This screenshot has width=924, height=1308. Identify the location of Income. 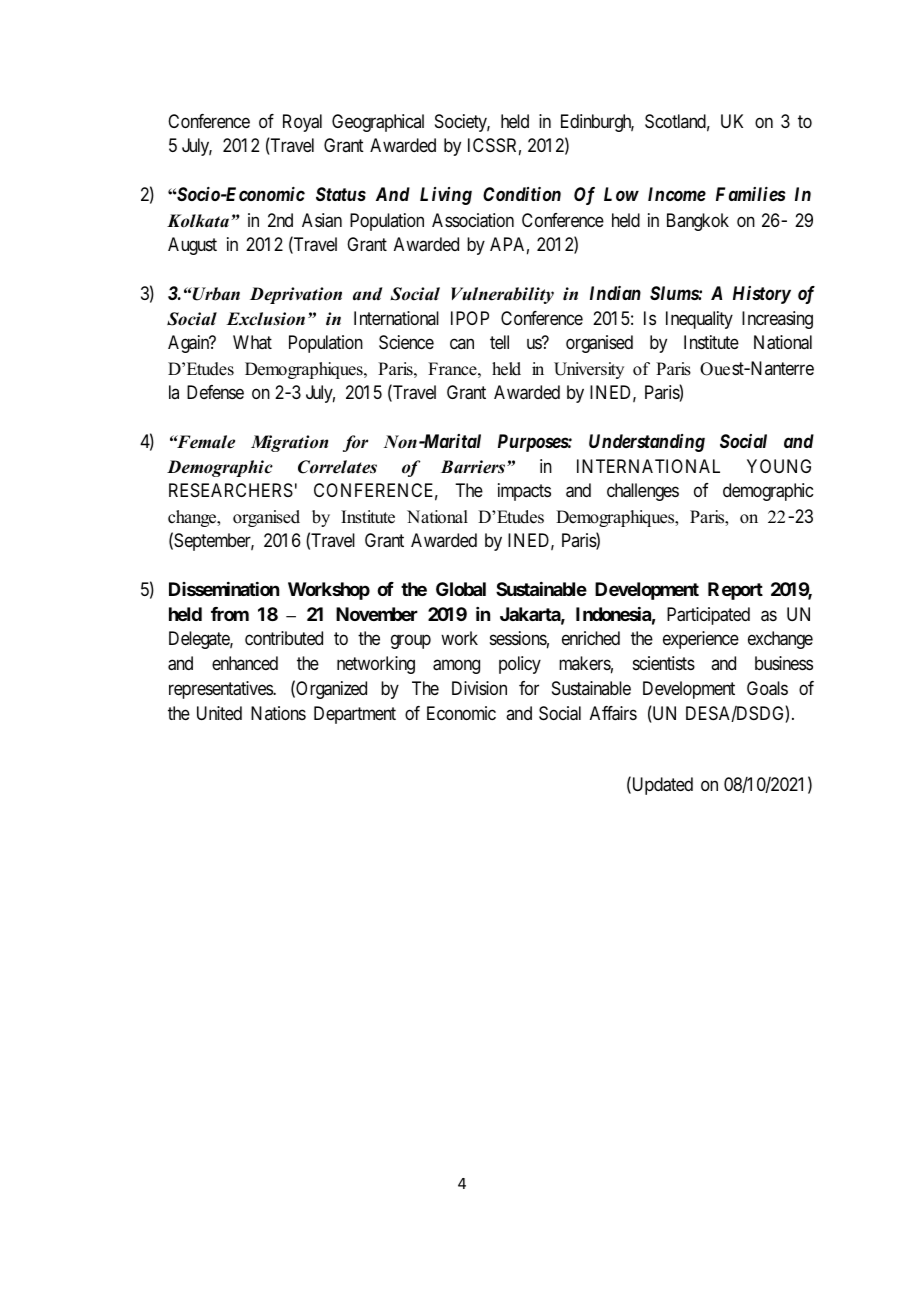
(677, 194).
